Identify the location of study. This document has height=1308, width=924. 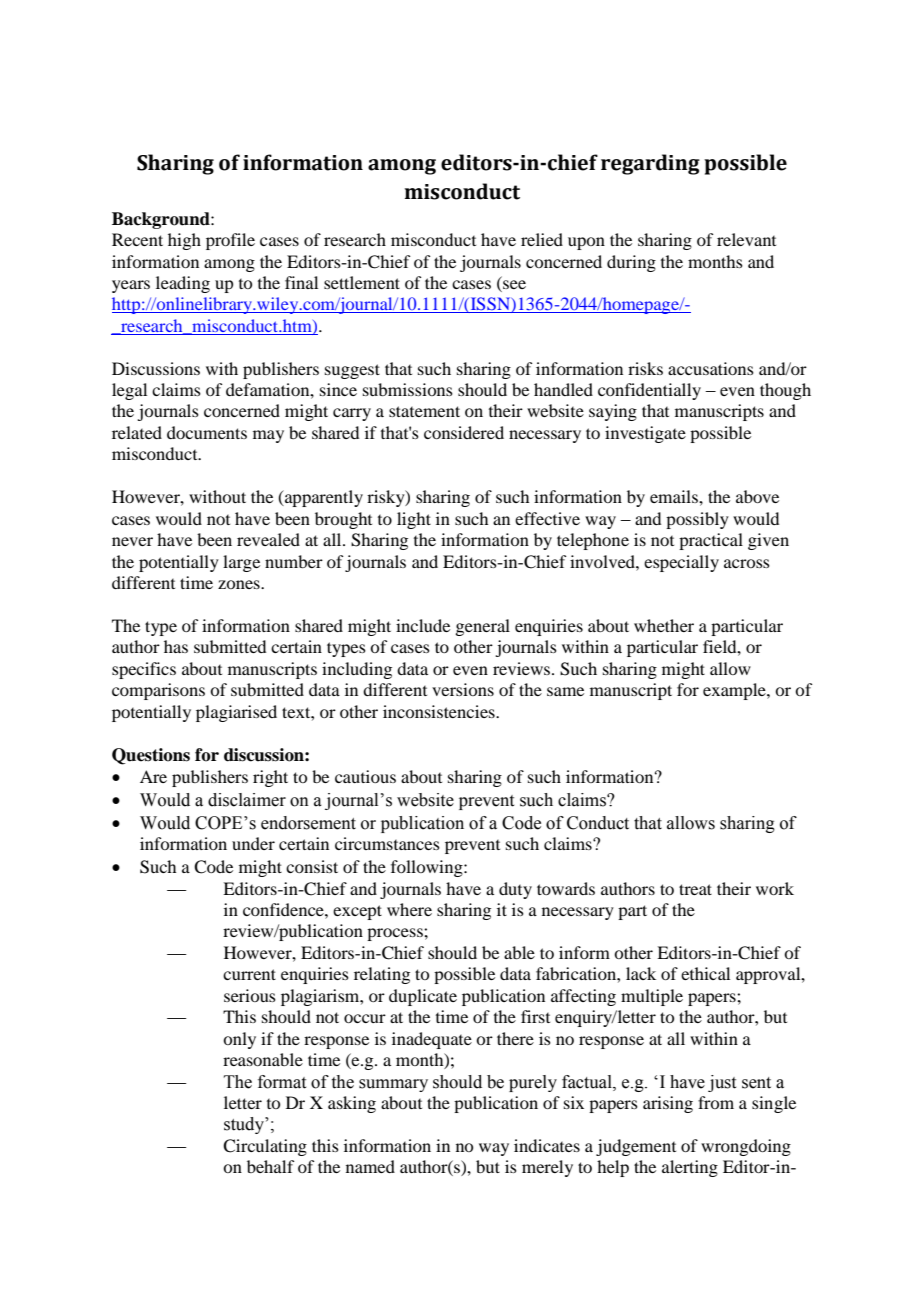
(245, 1125).
